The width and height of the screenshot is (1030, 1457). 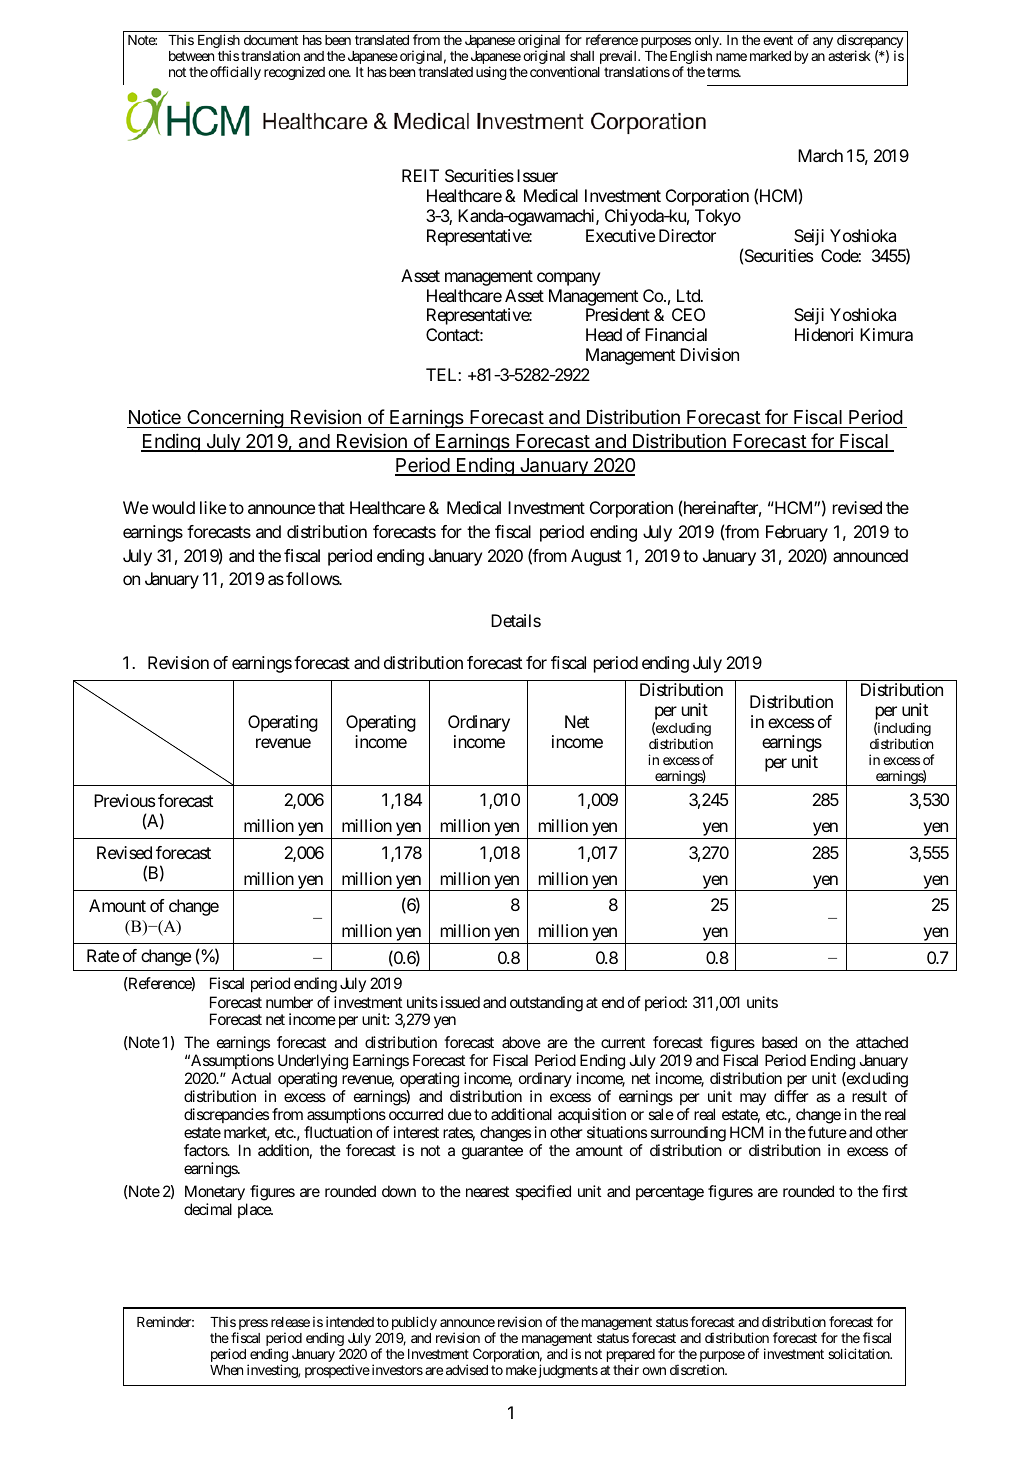 I want to click on press, so click(x=252, y=1326).
